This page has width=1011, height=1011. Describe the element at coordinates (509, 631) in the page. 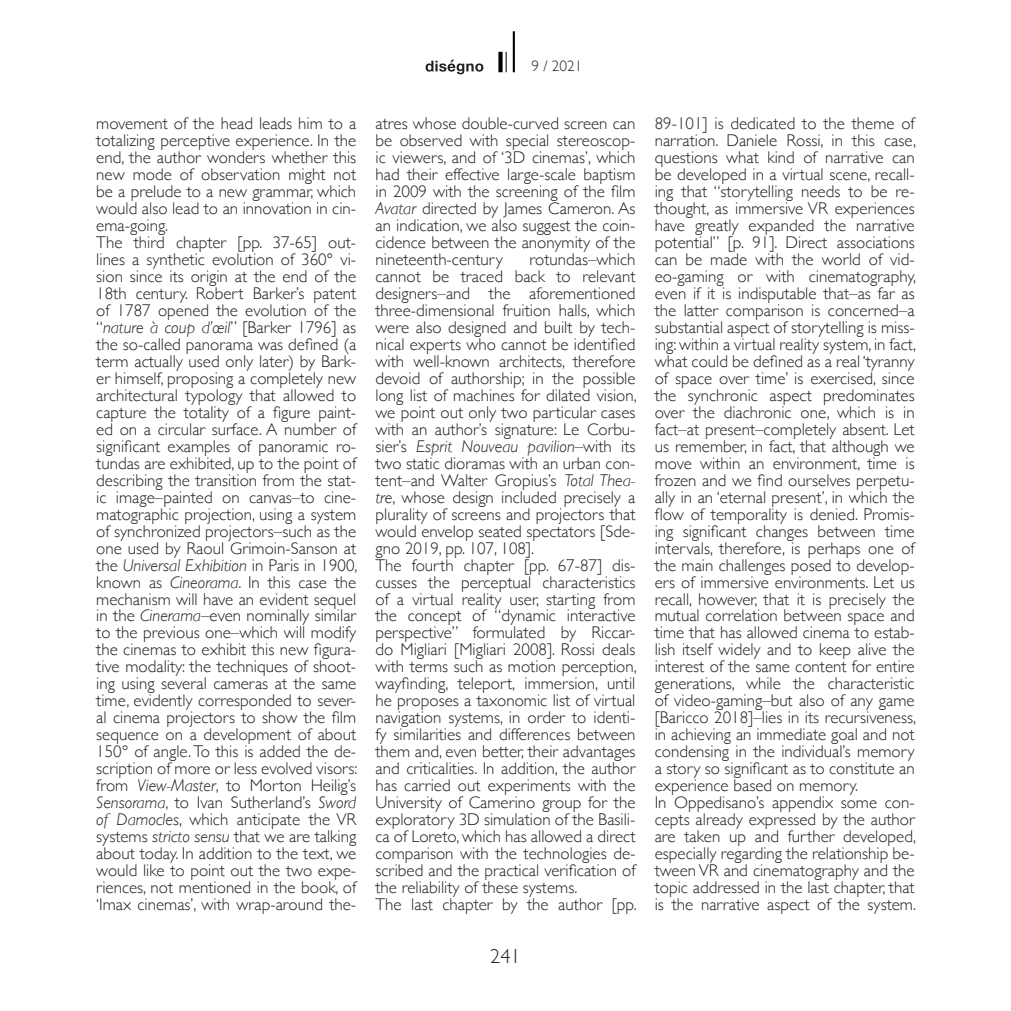

I see `formulated` at that location.
